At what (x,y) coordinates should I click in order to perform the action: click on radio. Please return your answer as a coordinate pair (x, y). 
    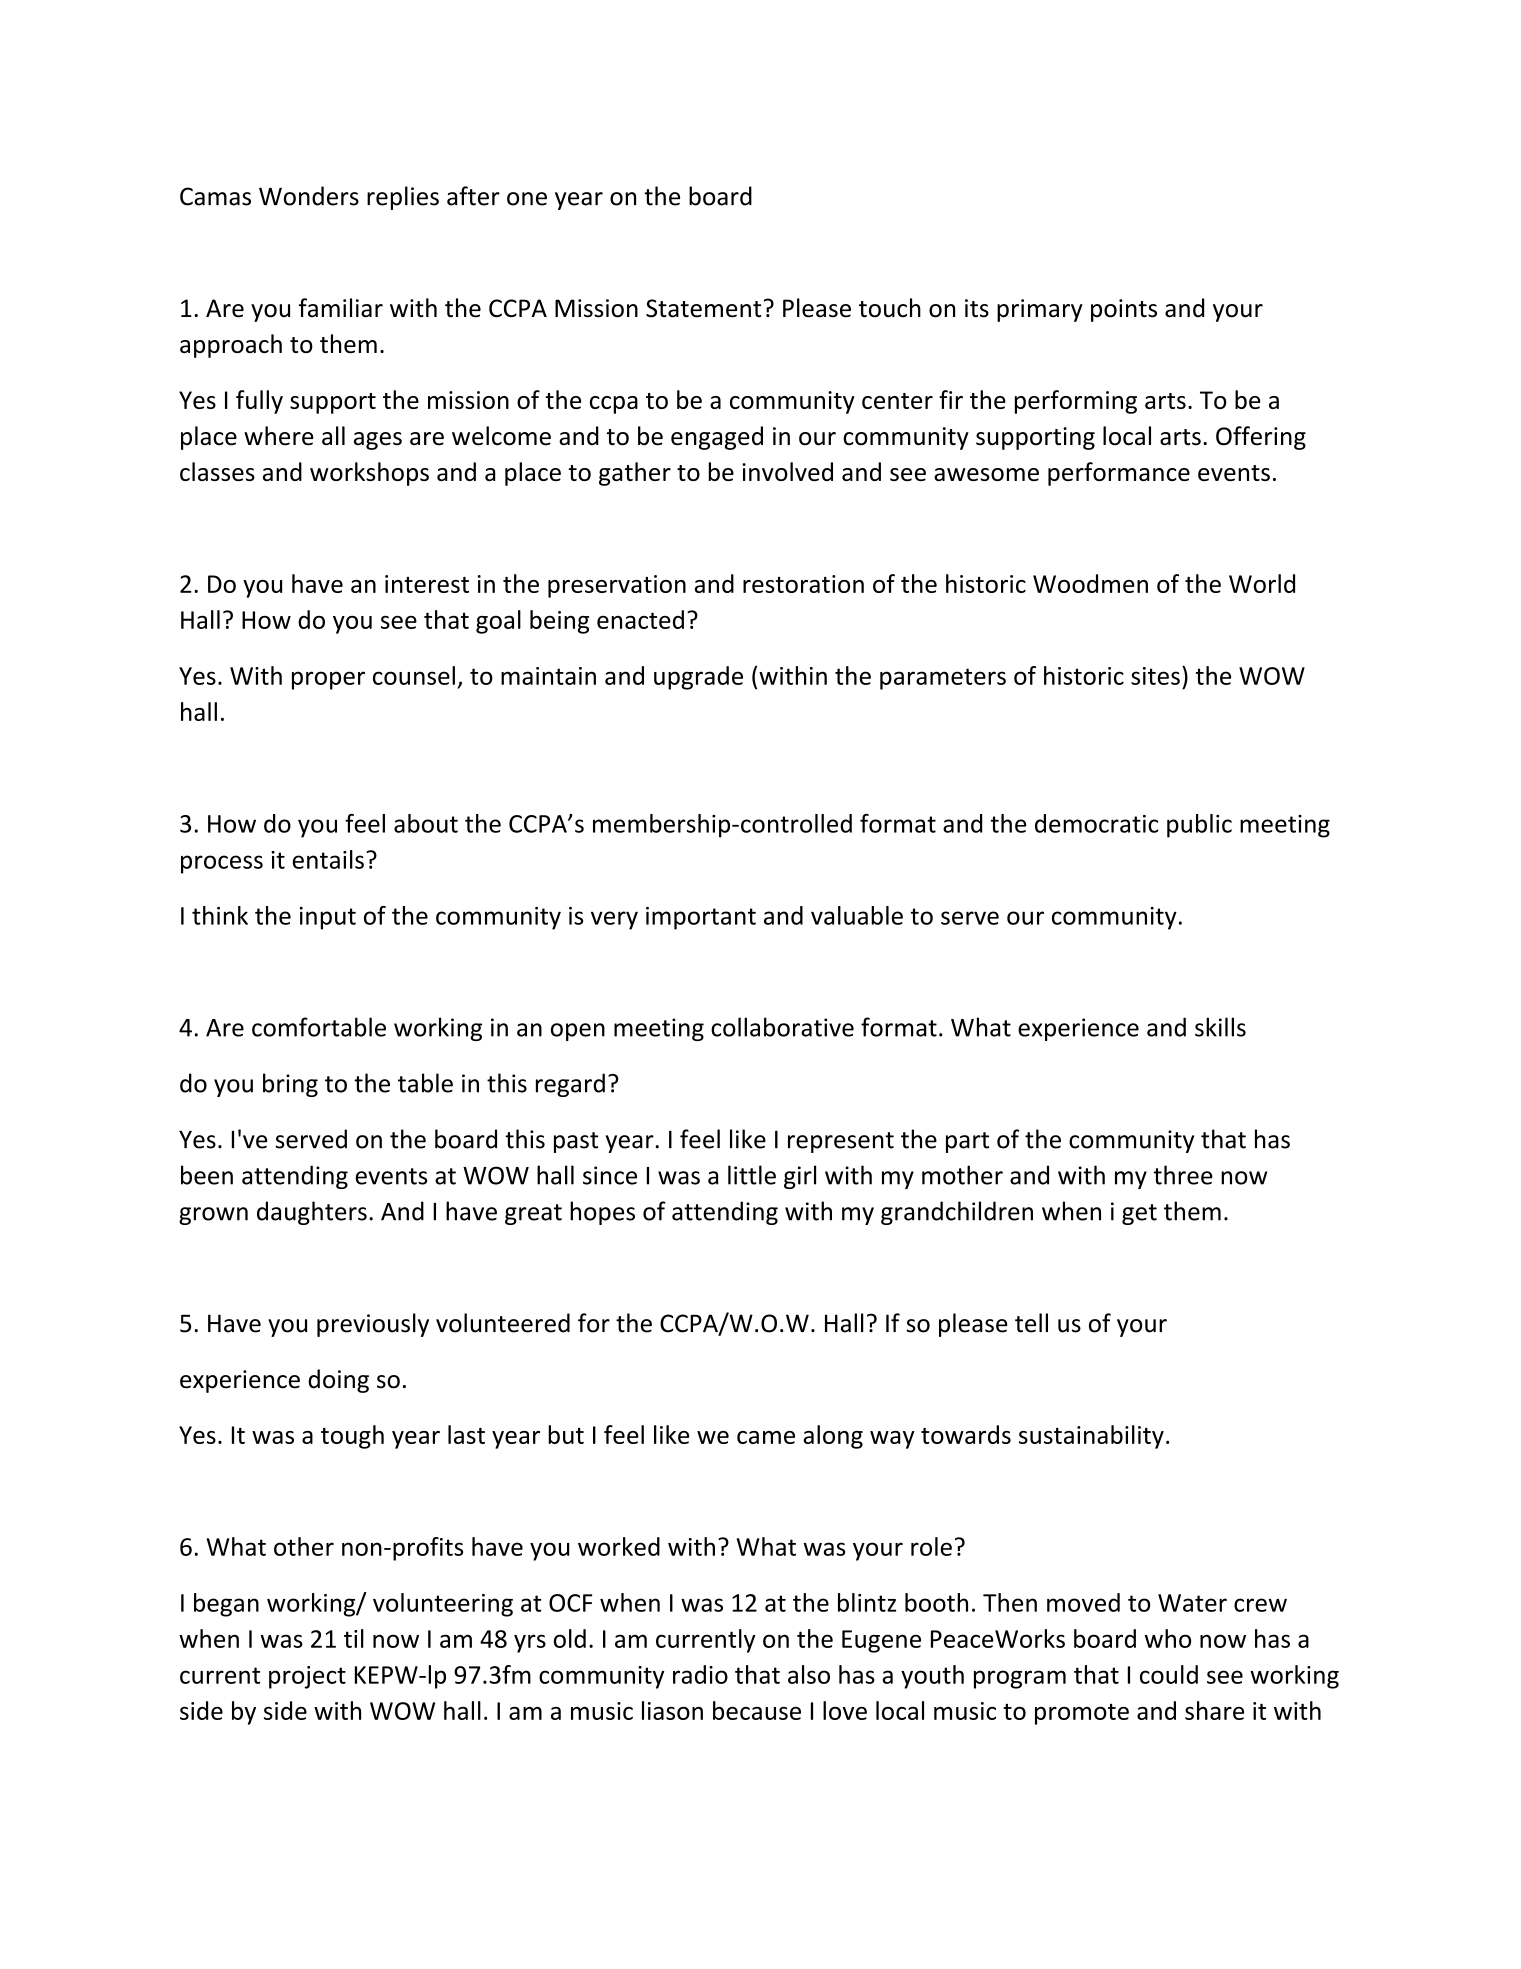
    Looking at the image, I should click on (700, 1674).
